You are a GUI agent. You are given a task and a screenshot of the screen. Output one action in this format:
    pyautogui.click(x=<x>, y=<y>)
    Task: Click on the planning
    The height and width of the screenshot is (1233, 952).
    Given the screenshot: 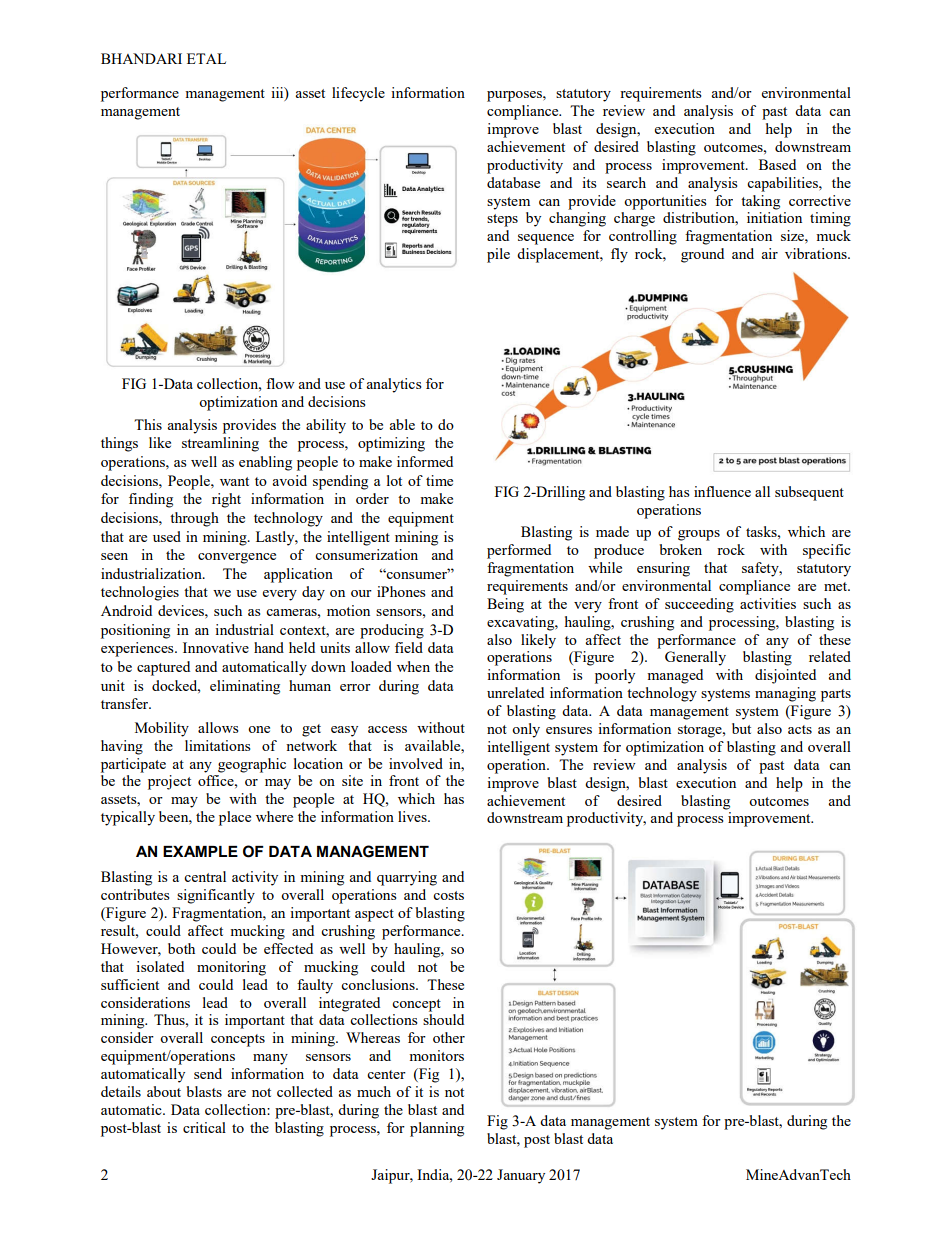 What is the action you would take?
    pyautogui.click(x=437, y=1129)
